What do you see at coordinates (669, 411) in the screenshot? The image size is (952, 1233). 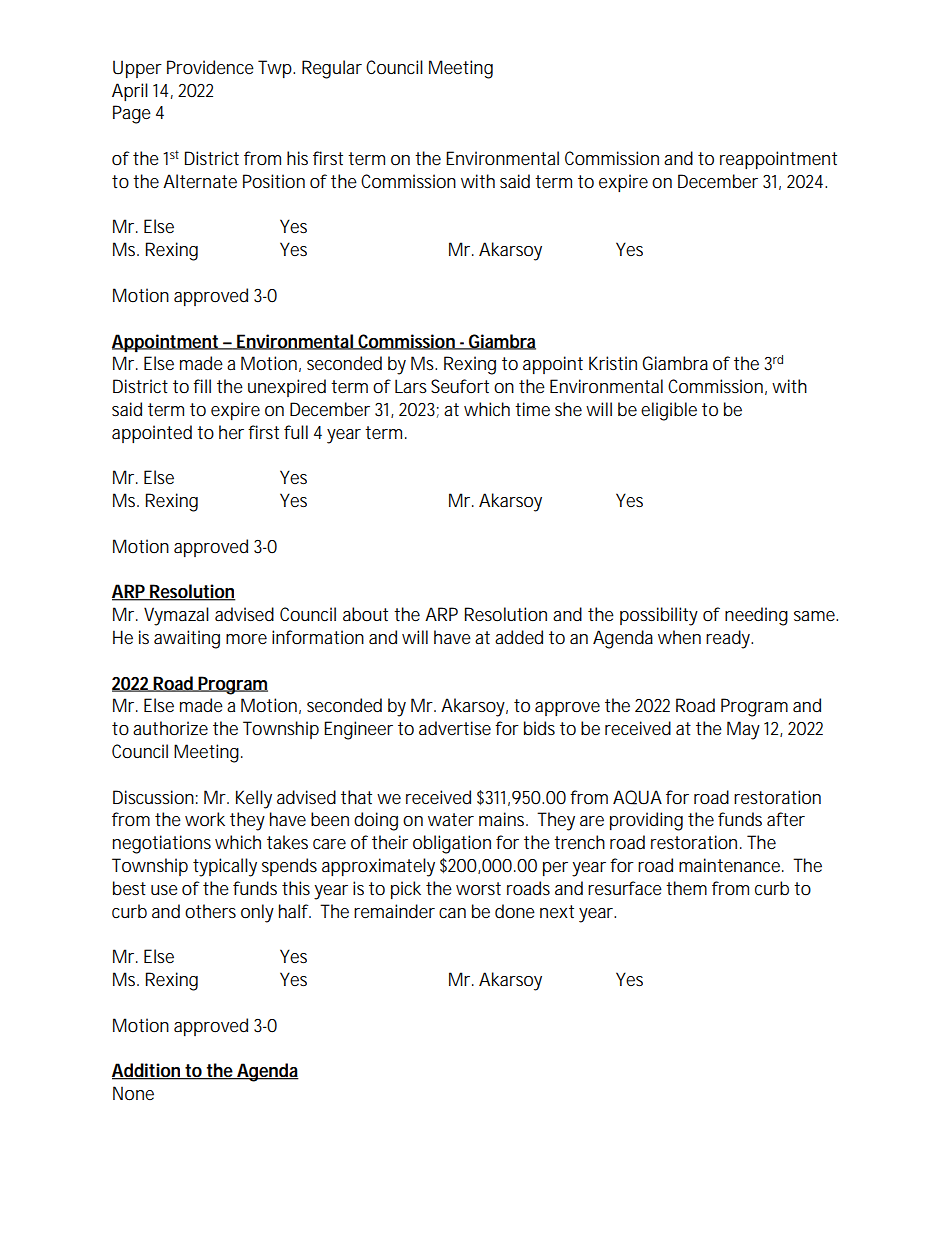 I see `eligible` at bounding box center [669, 411].
